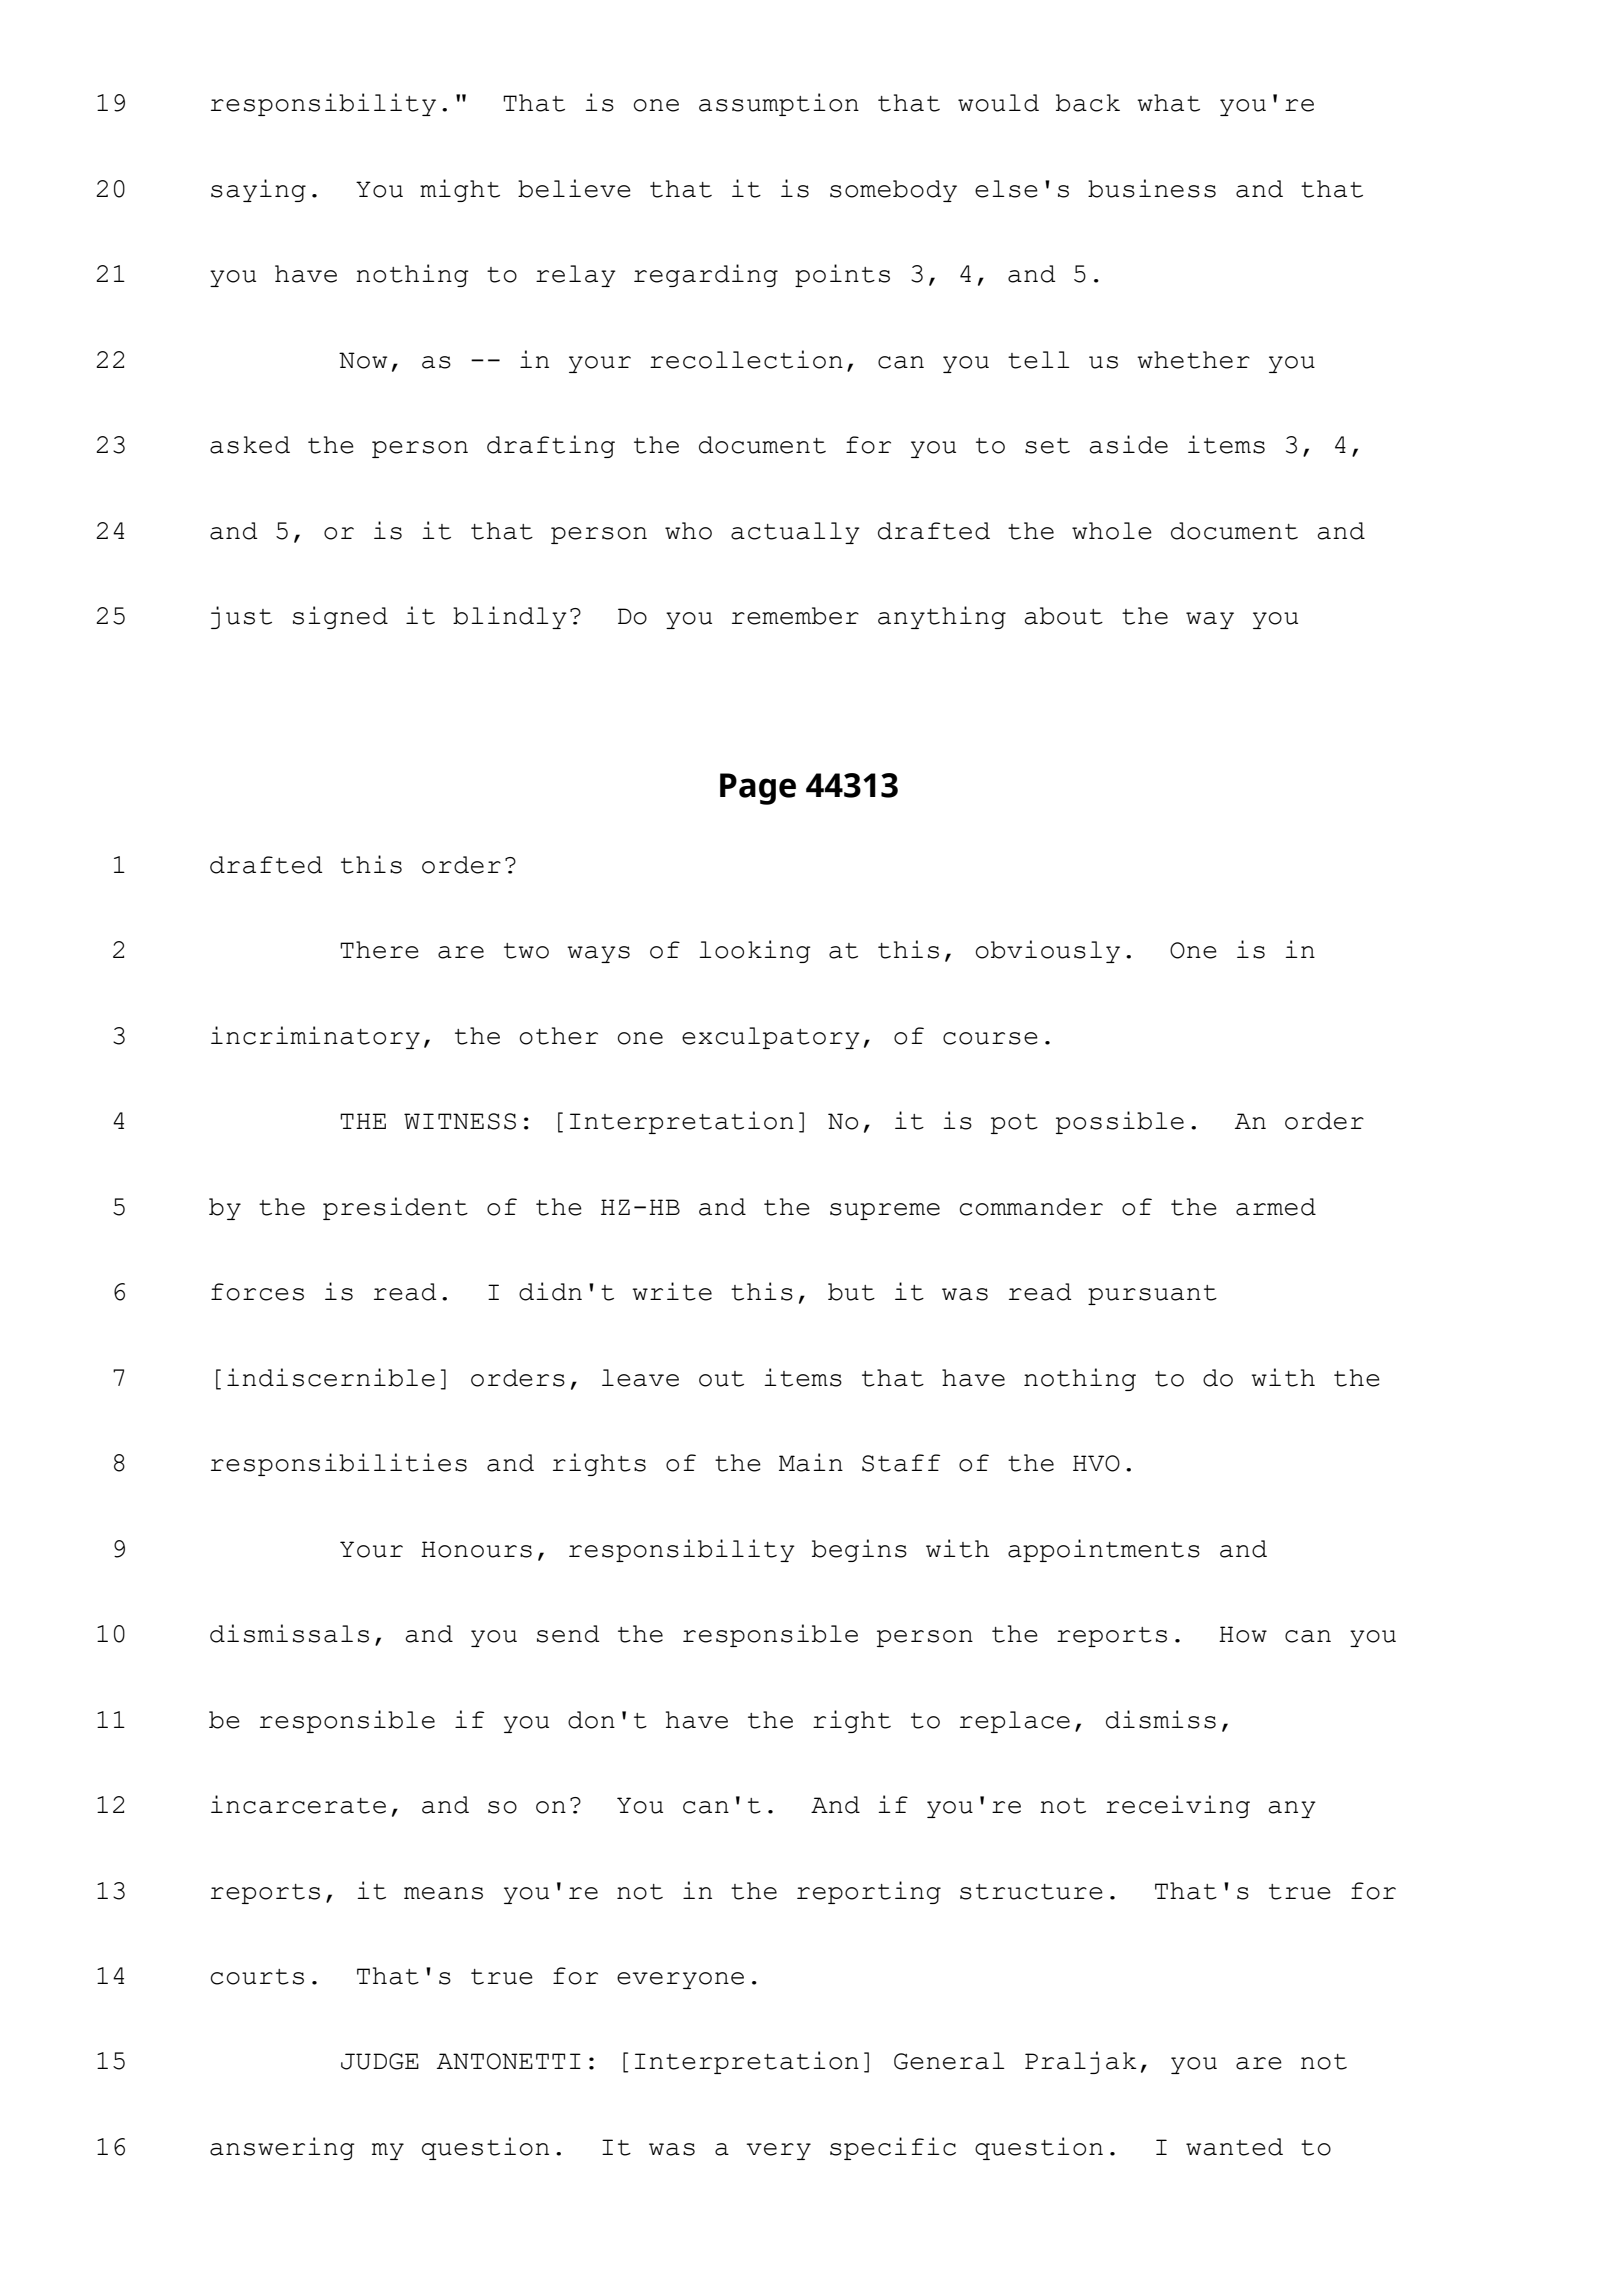  What do you see at coordinates (1048, 951) in the page?
I see `obviously` at bounding box center [1048, 951].
